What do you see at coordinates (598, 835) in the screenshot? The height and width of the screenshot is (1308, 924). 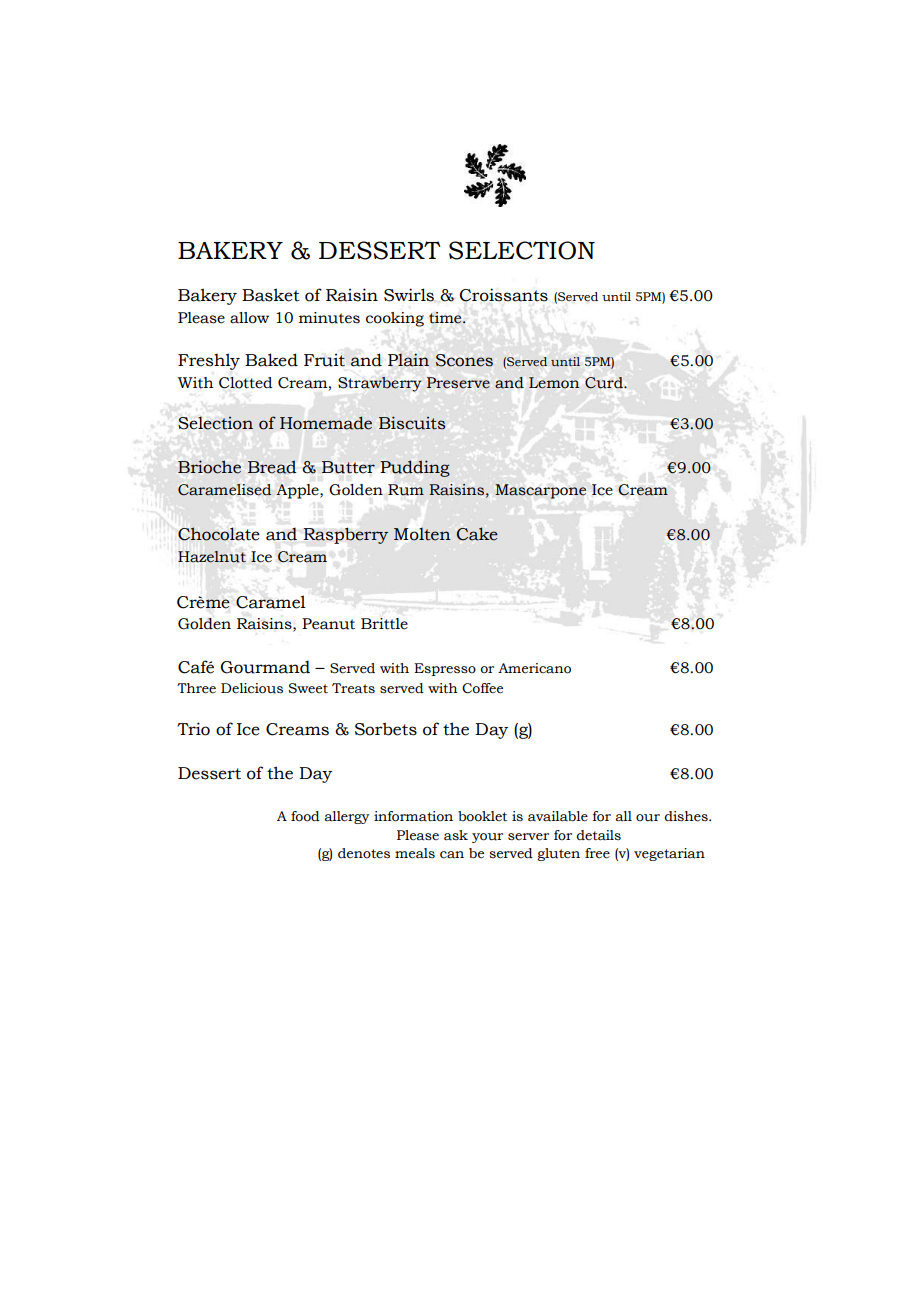 I see `details` at bounding box center [598, 835].
